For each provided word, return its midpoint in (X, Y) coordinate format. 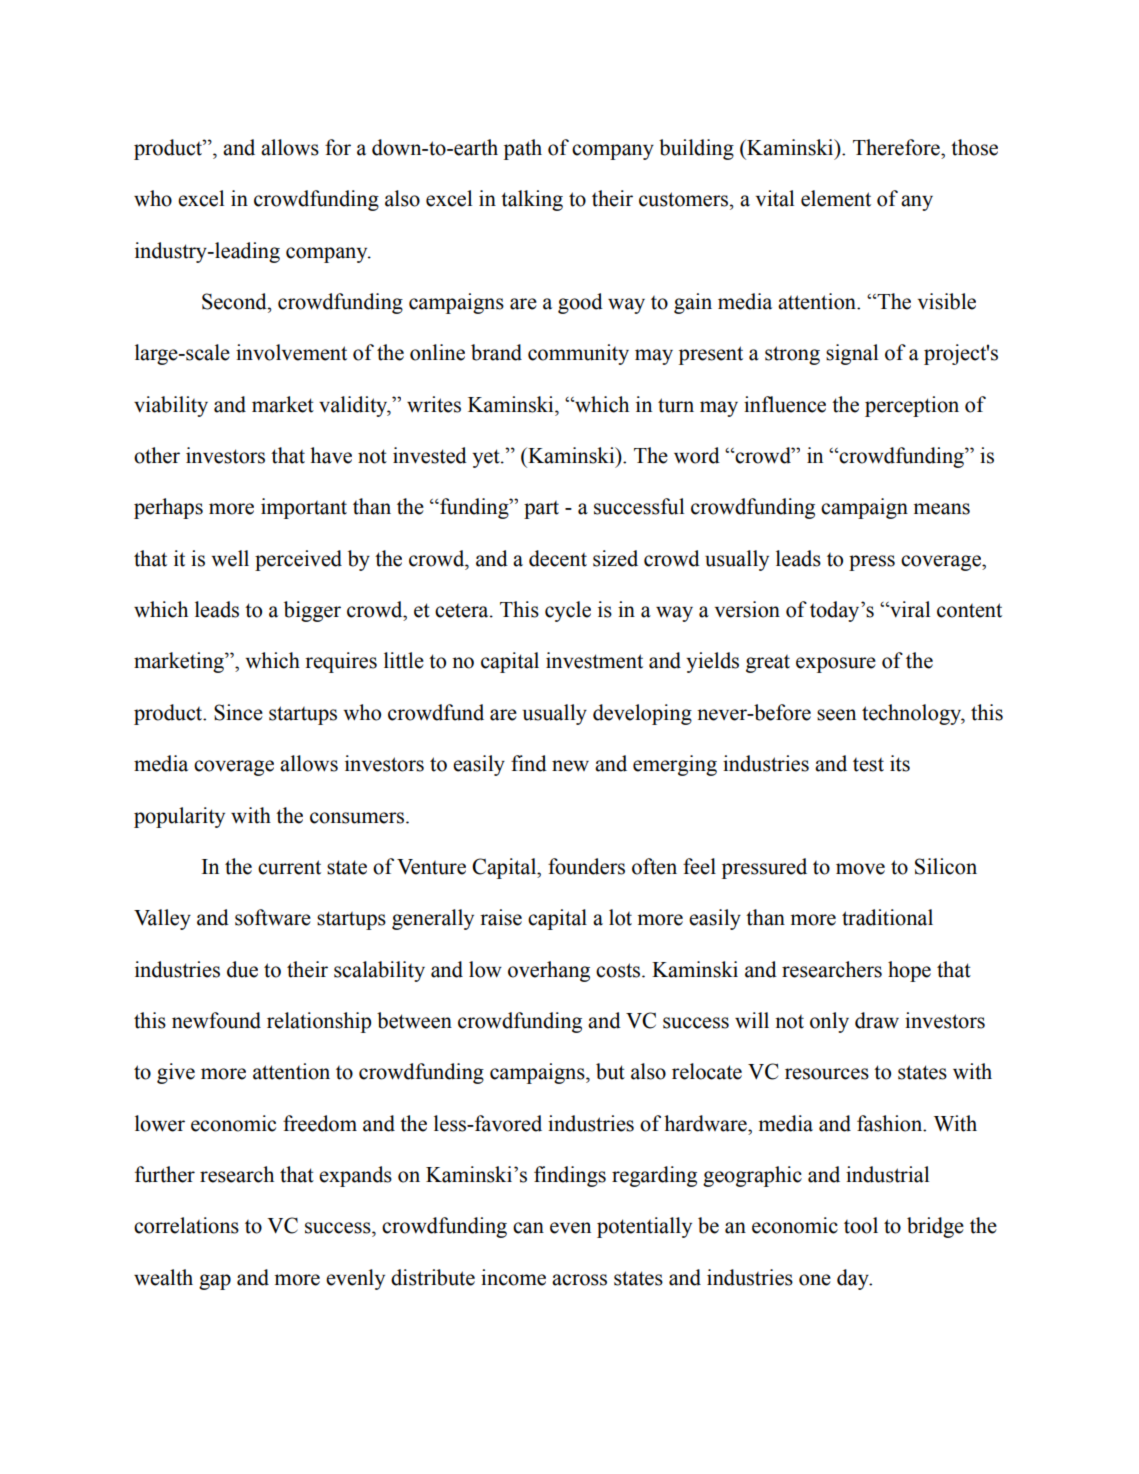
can (528, 1228)
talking (532, 200)
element (836, 198)
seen (836, 715)
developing (642, 714)
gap (215, 1282)
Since (238, 712)
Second (235, 301)
